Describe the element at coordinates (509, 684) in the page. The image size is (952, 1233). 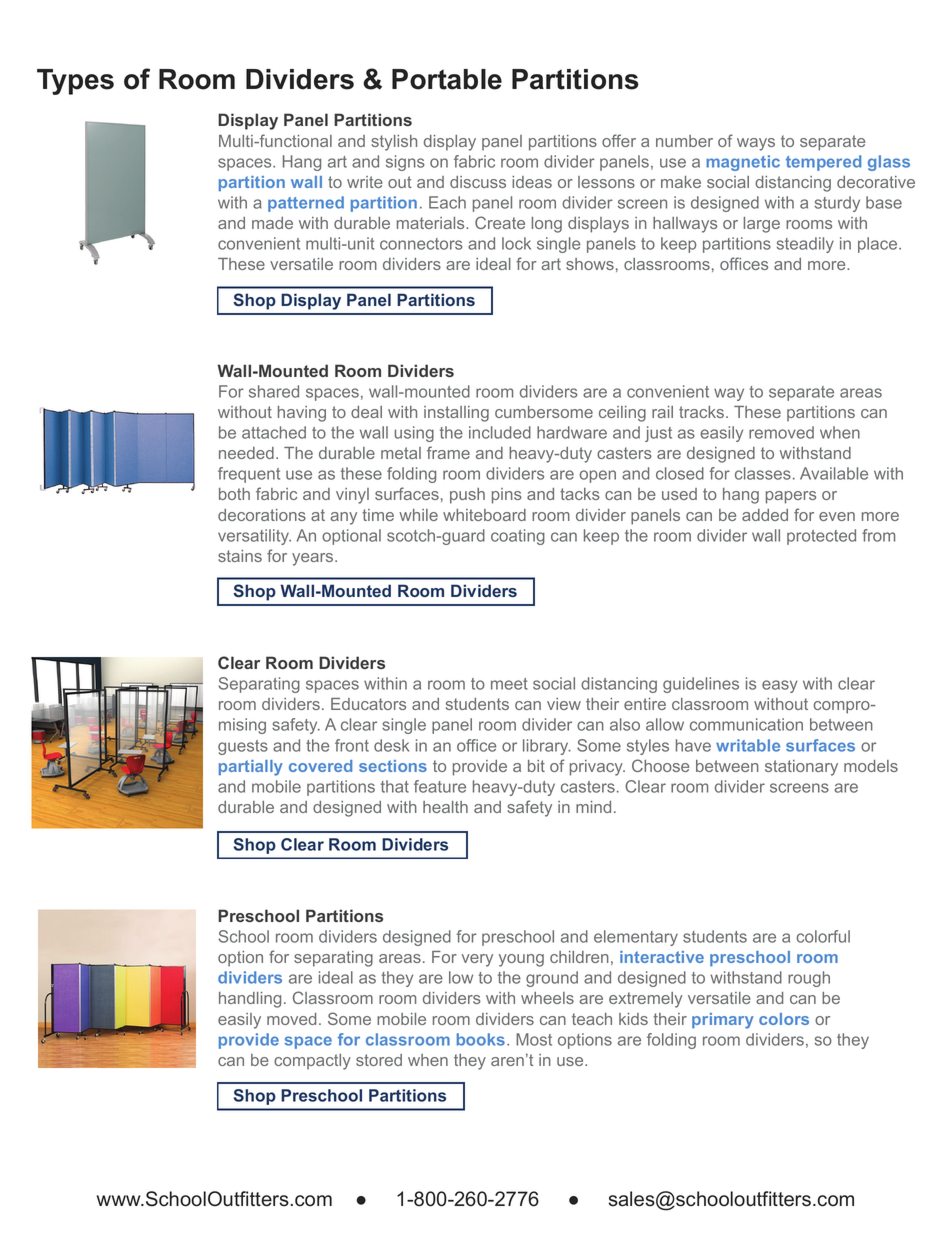
I see `meet` at that location.
